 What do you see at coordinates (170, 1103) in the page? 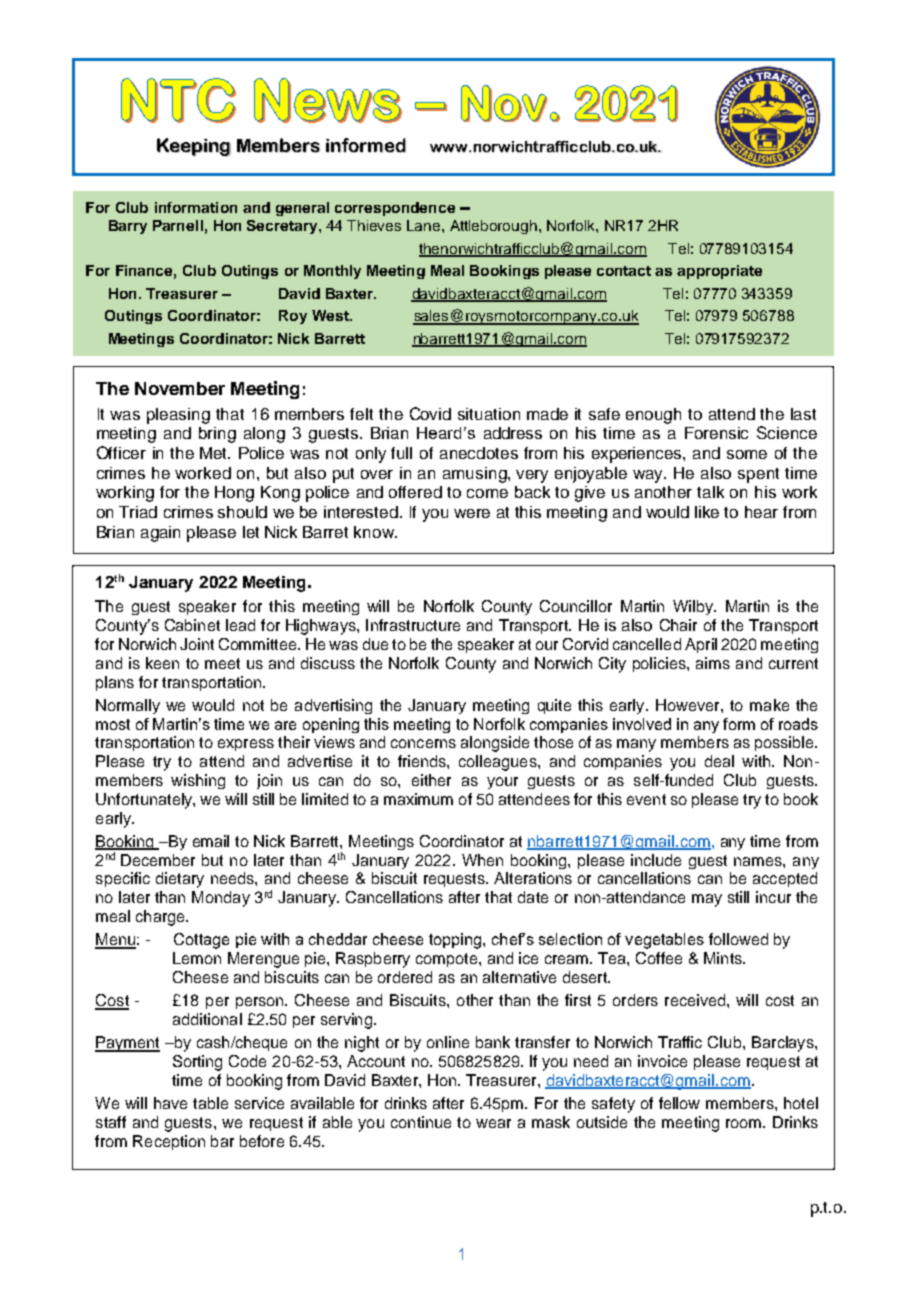
I see `have` at bounding box center [170, 1103].
